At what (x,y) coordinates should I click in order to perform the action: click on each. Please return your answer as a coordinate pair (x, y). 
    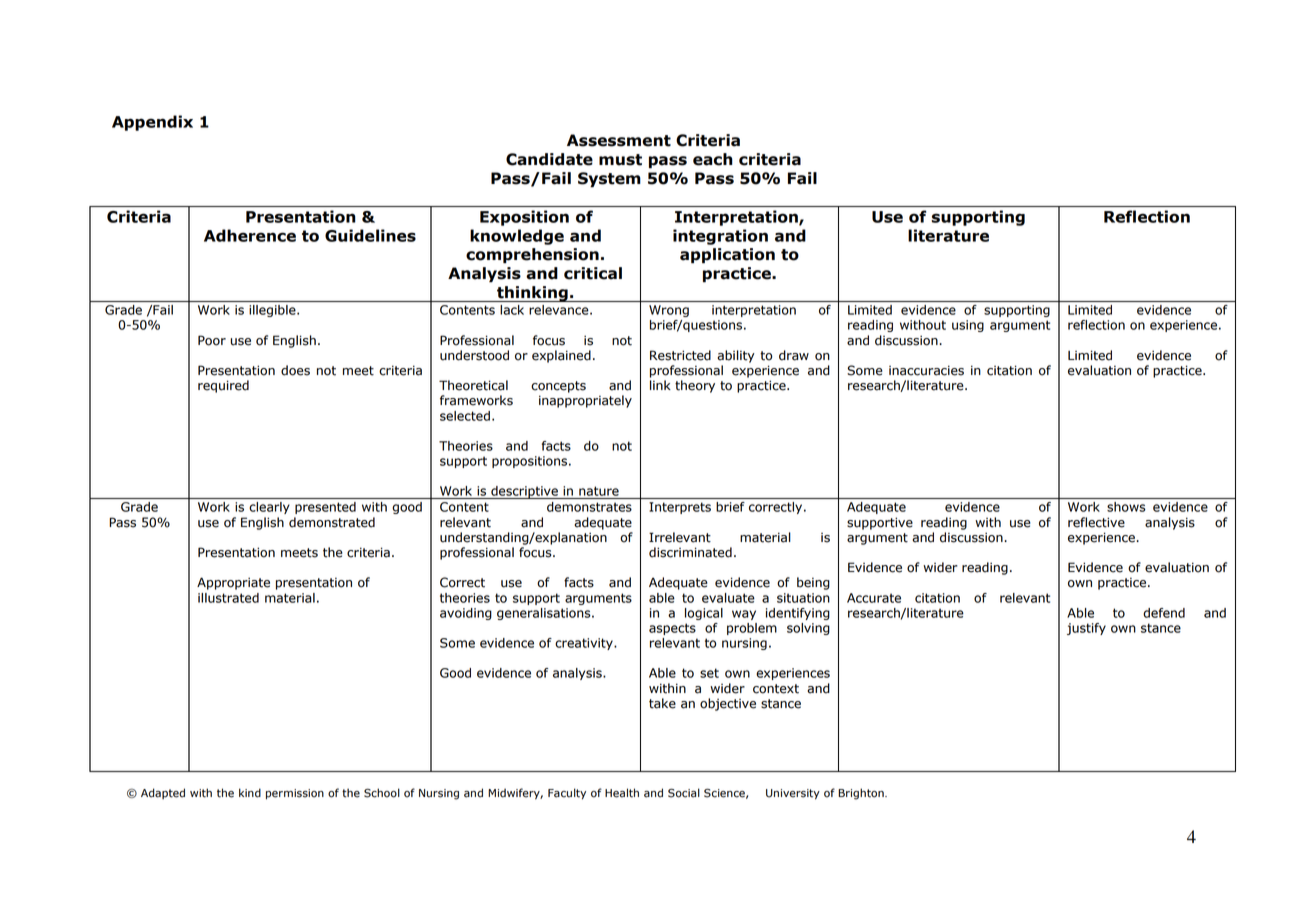
    Looking at the image, I should click on (713, 159).
